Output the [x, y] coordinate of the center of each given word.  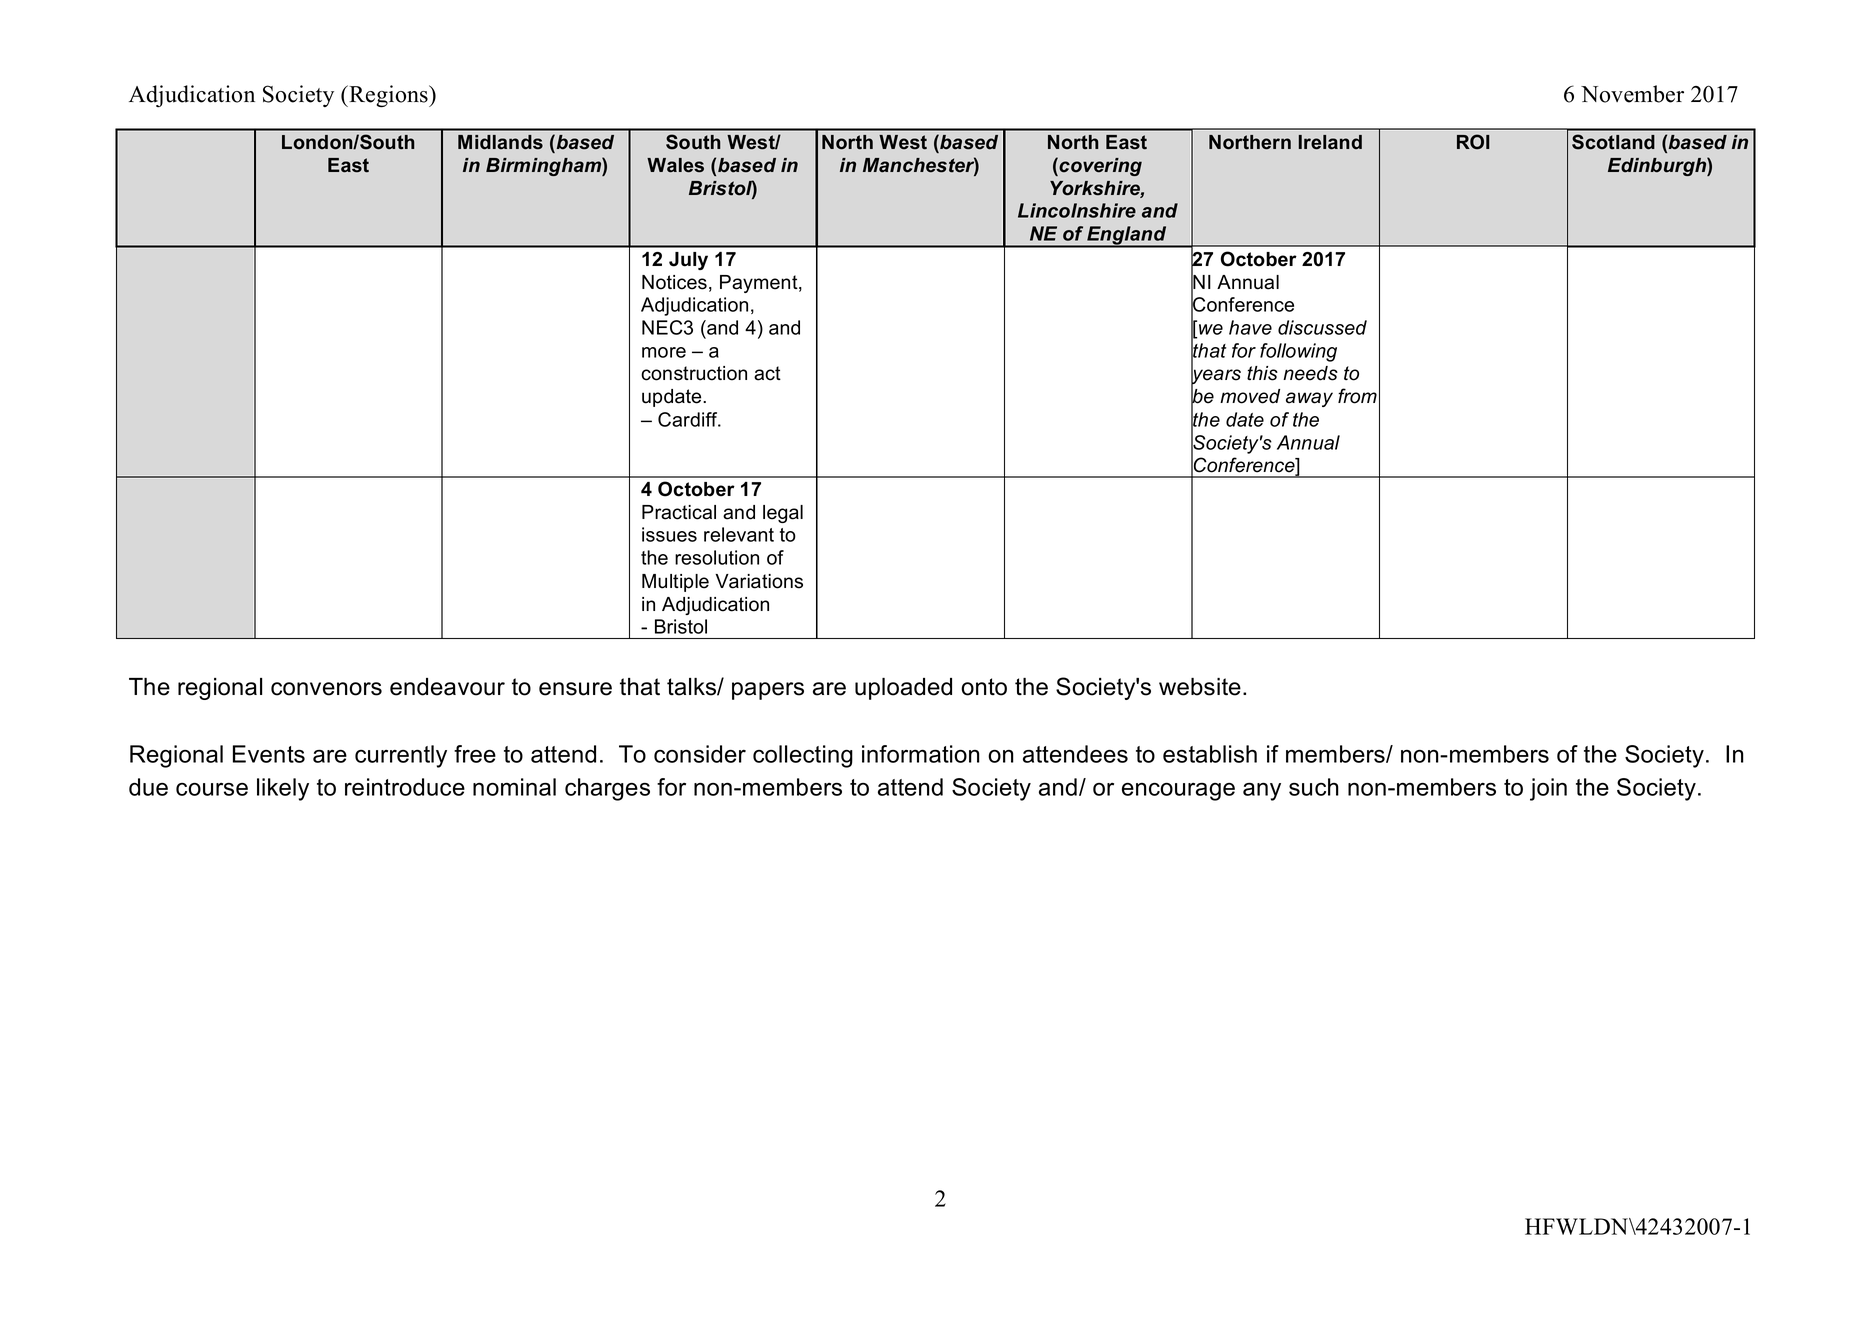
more [664, 352]
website [1200, 687]
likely [283, 789]
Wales [675, 165]
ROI [1473, 142]
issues [669, 534]
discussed [1322, 327]
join [1548, 789]
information [921, 754]
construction [694, 373]
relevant [739, 534]
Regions [388, 96]
